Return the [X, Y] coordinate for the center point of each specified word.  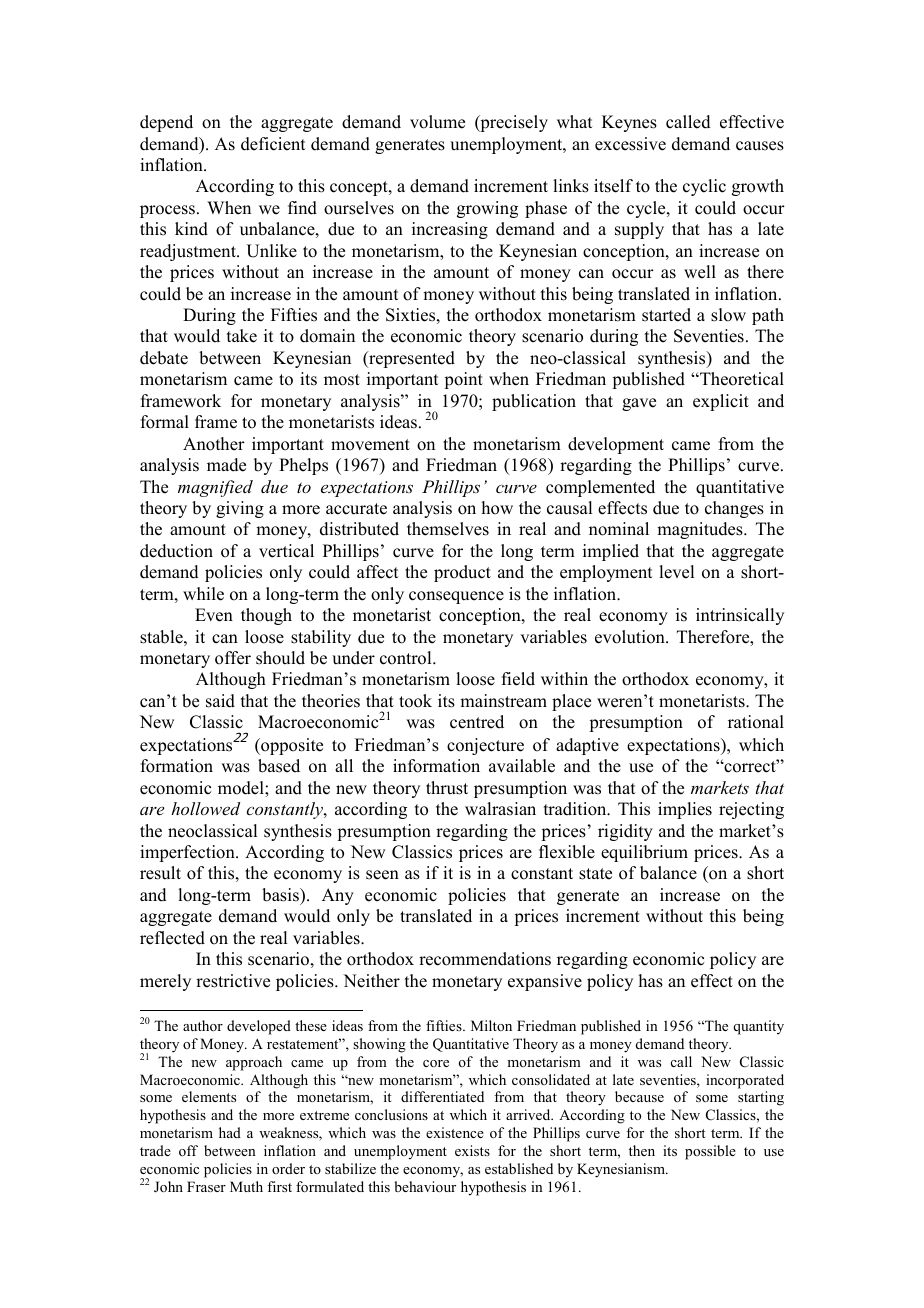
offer [233, 658]
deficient [273, 144]
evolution [631, 637]
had [230, 1132]
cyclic [704, 187]
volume [437, 122]
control [407, 658]
